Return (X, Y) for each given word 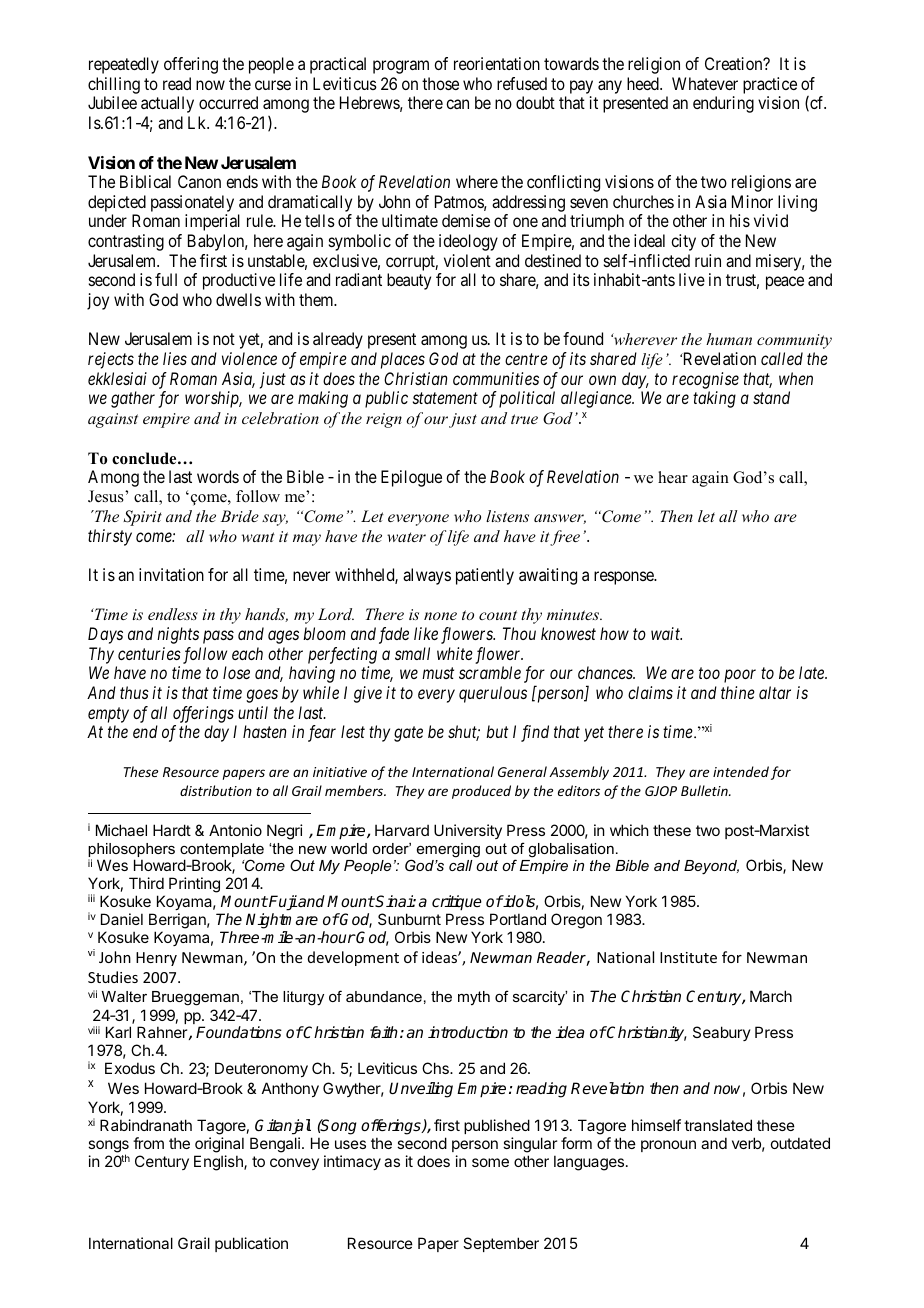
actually (167, 104)
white (455, 653)
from (148, 1143)
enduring (723, 104)
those (440, 83)
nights (178, 635)
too (709, 673)
